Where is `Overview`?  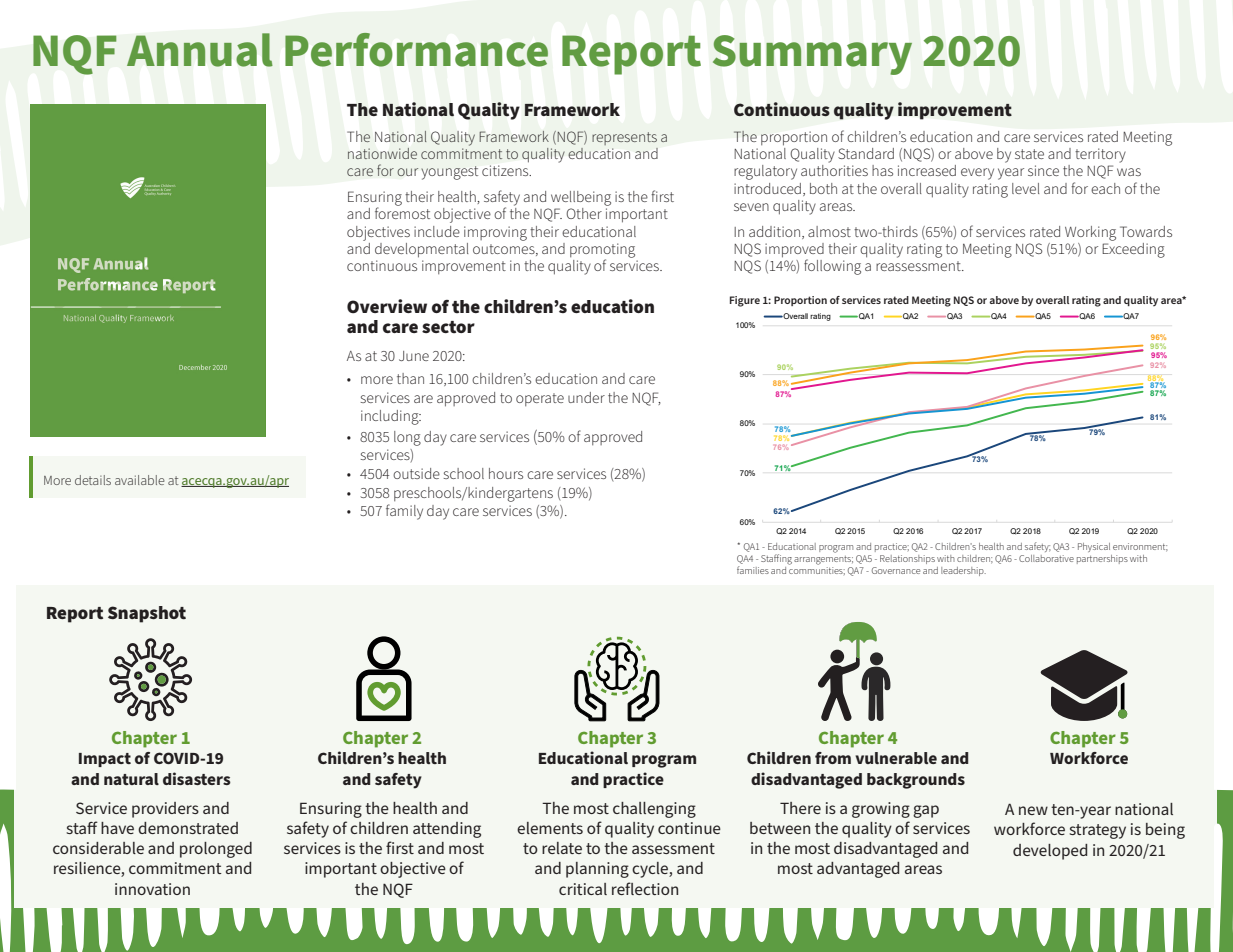
Overview is located at coordinates (387, 306).
